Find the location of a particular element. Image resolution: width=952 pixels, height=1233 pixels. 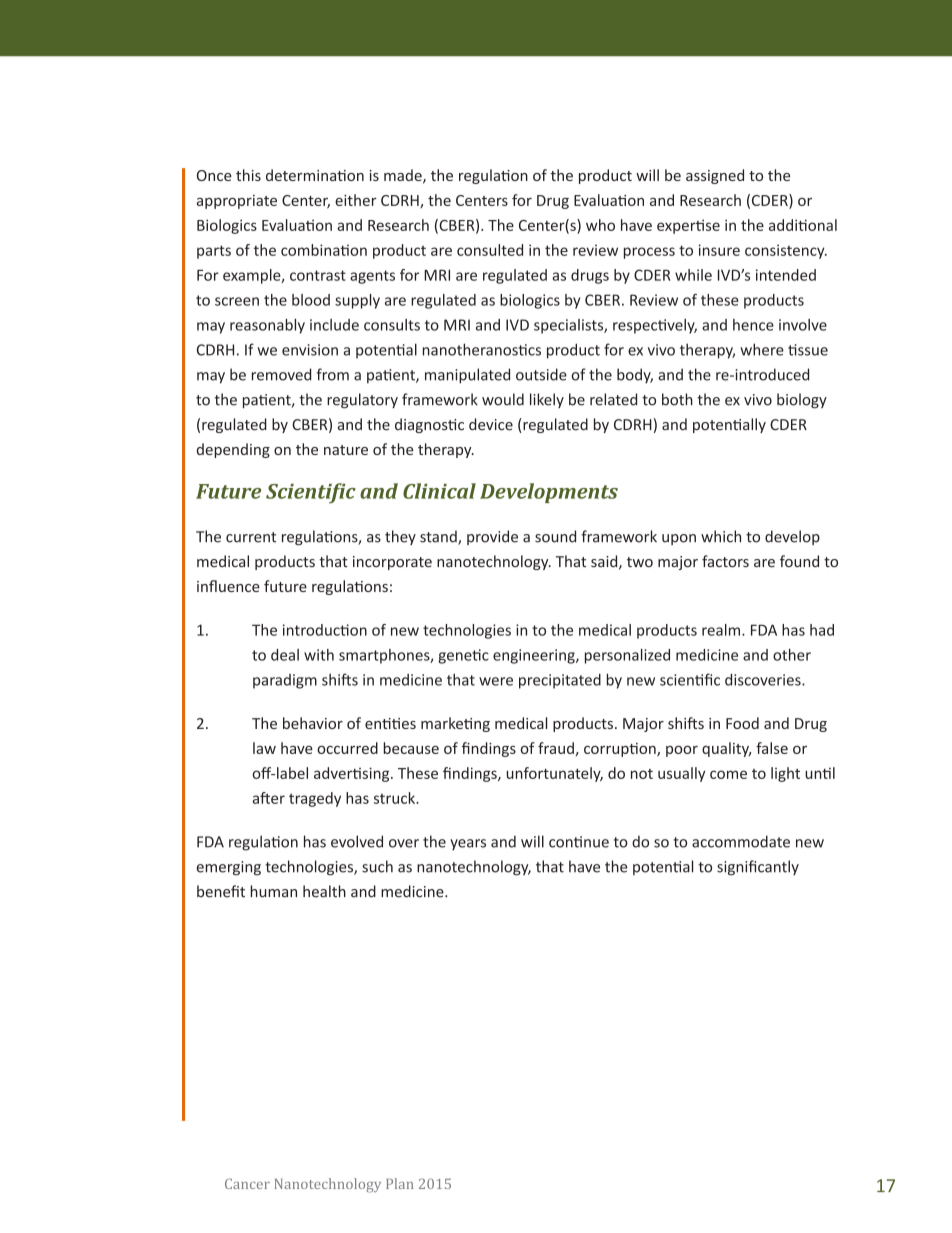

appropriate is located at coordinates (237, 202).
